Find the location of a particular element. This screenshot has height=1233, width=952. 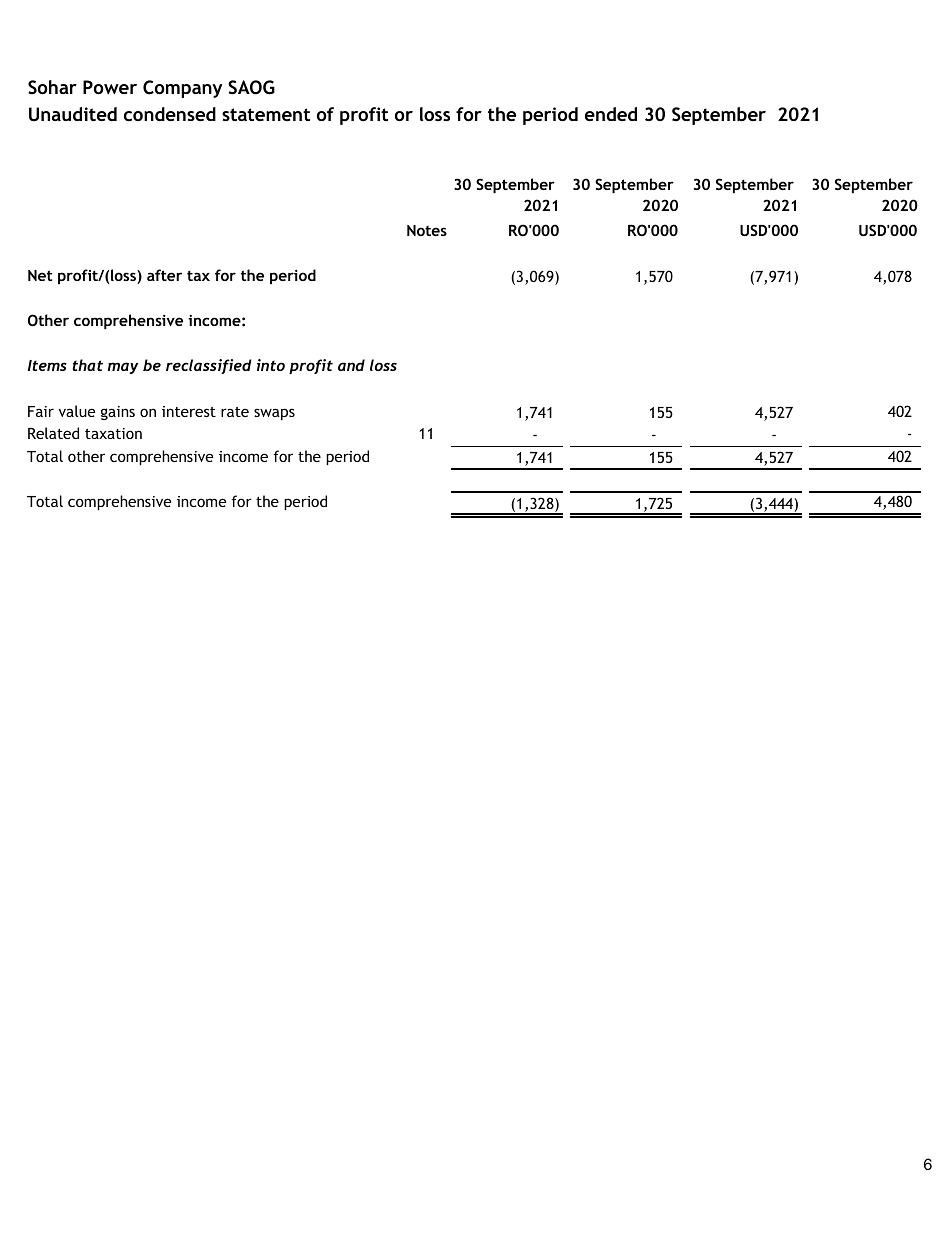

Notes is located at coordinates (427, 230).
